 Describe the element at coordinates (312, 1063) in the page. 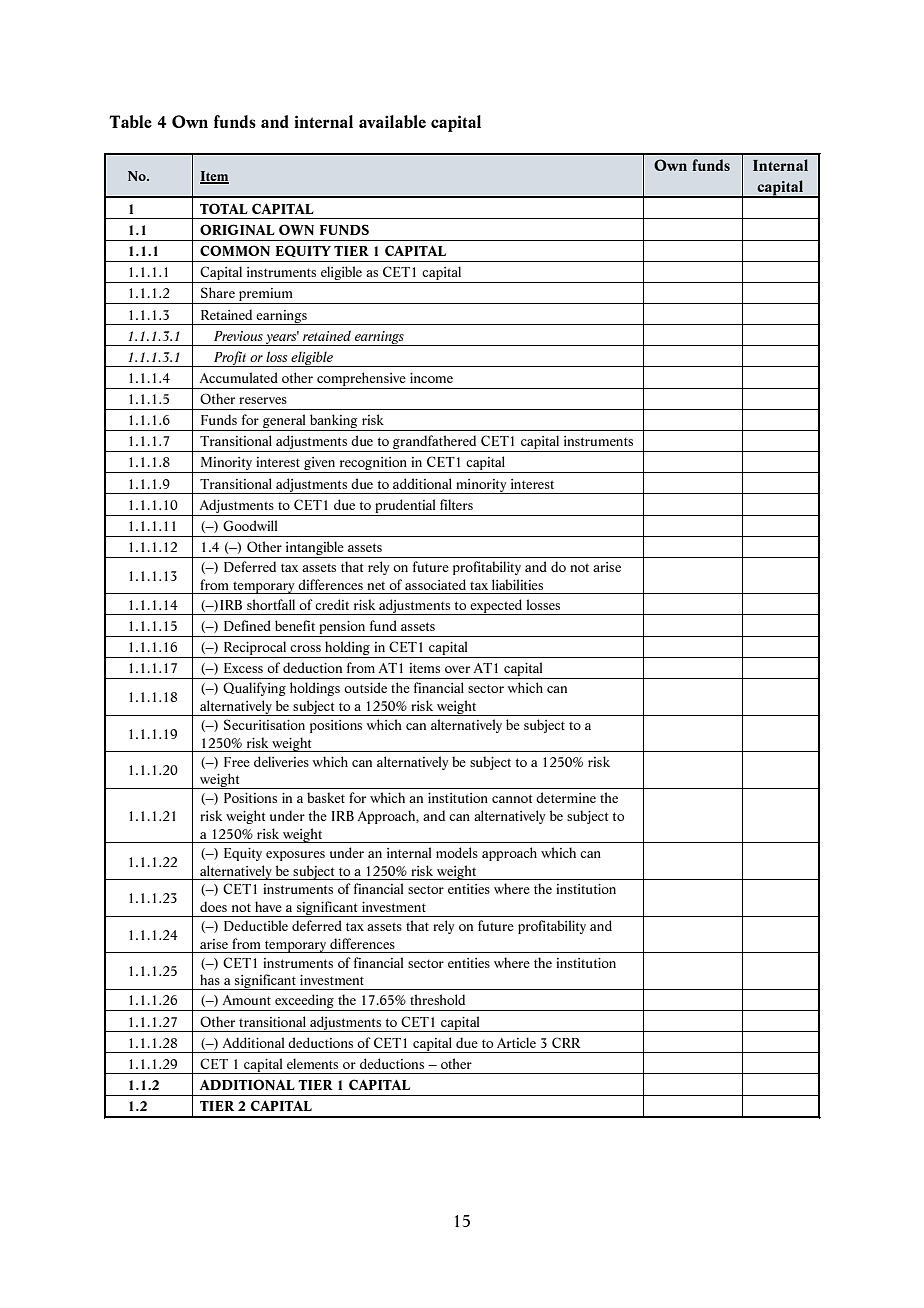

I see `elements` at that location.
